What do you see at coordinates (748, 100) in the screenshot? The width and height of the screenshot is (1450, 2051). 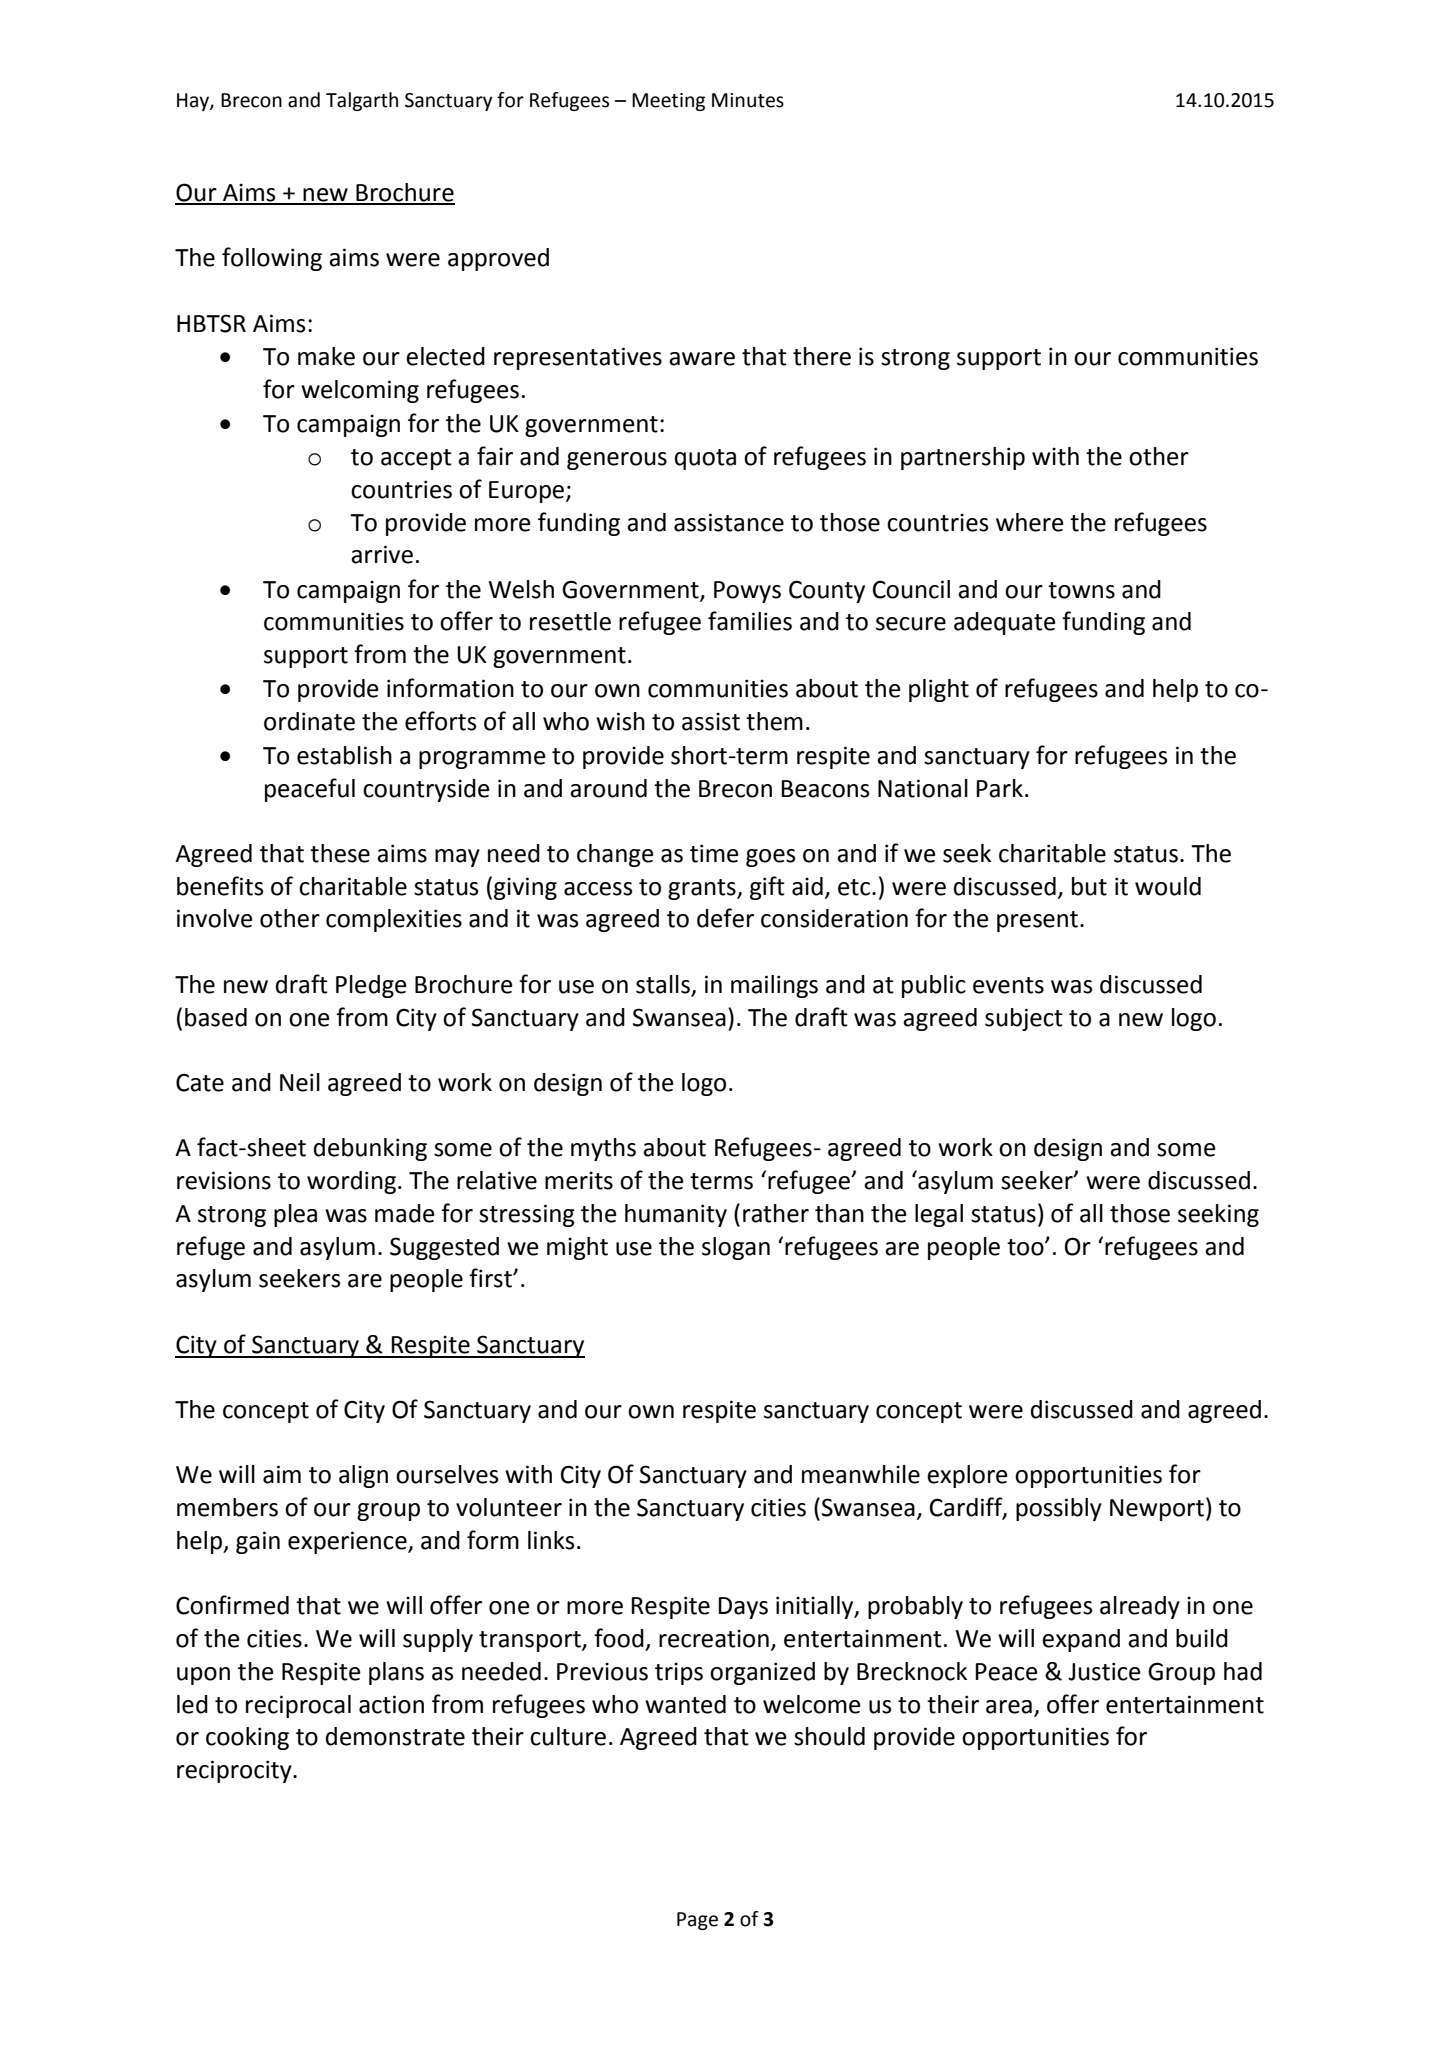 I see `Minutes` at bounding box center [748, 100].
